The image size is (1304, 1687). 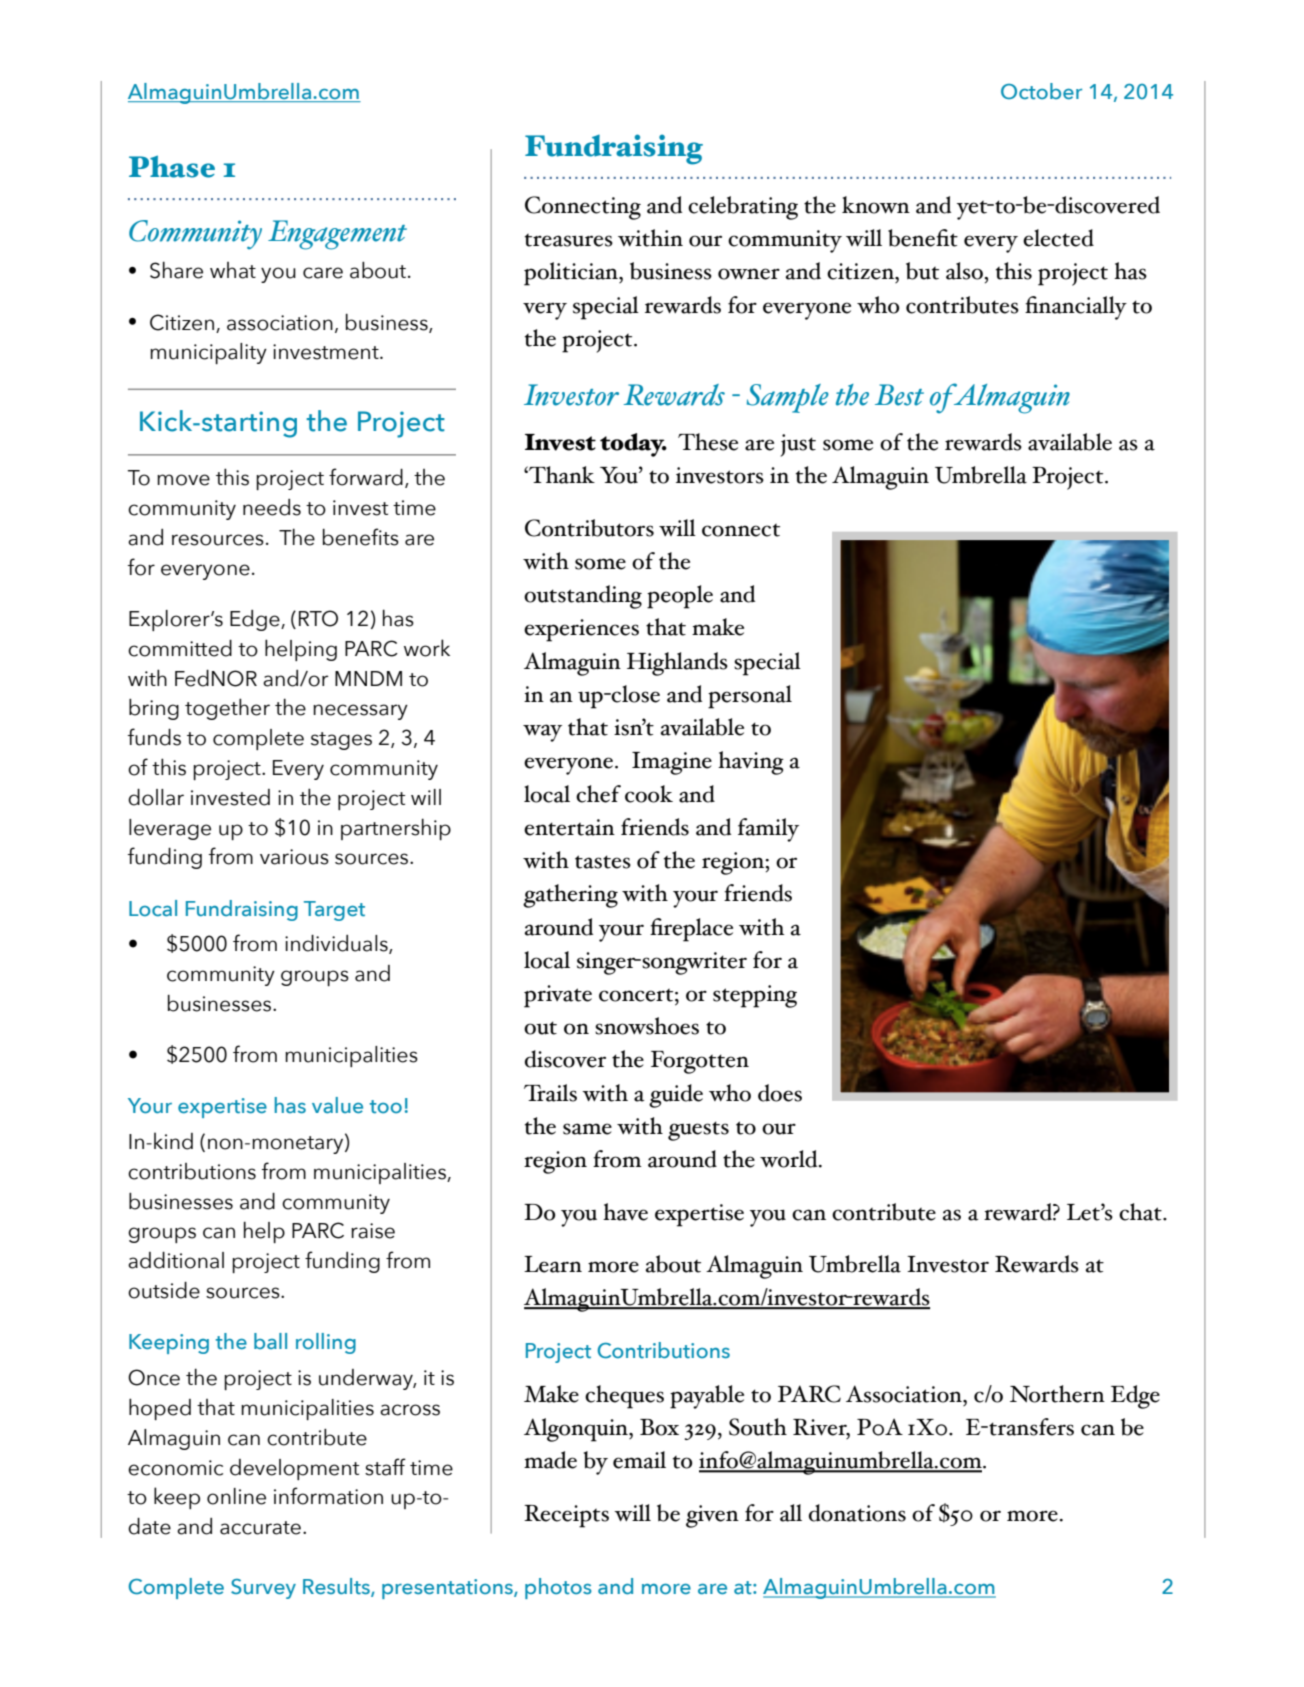 What do you see at coordinates (780, 1093) in the screenshot?
I see `does` at bounding box center [780, 1093].
